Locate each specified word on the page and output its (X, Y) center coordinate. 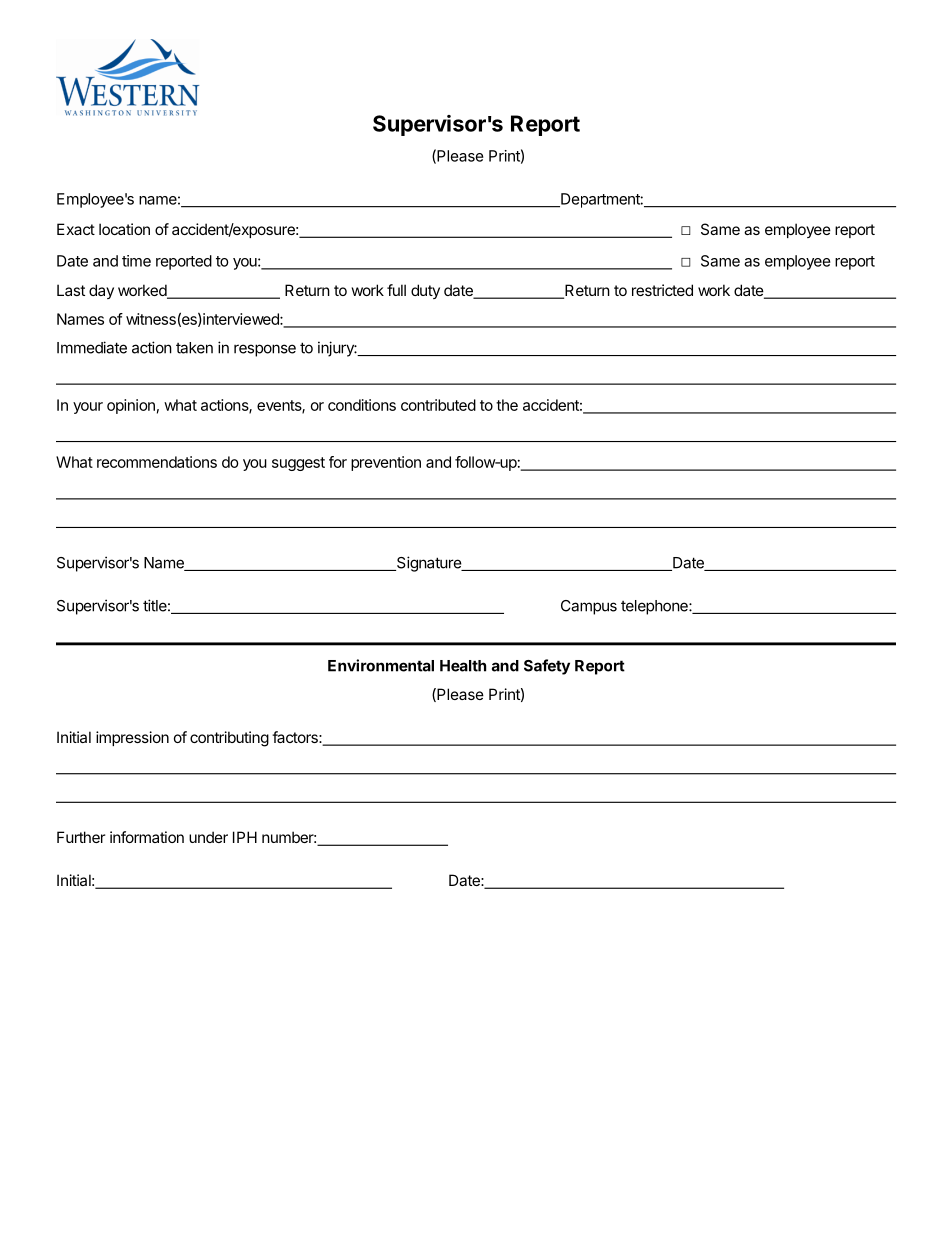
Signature (428, 564)
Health (463, 666)
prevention (386, 463)
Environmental (381, 665)
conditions (362, 405)
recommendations (157, 462)
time (136, 261)
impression (132, 738)
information (147, 837)
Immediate (92, 347)
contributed (438, 405)
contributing (229, 739)
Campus (589, 607)
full (396, 290)
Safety (547, 667)
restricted (662, 290)
